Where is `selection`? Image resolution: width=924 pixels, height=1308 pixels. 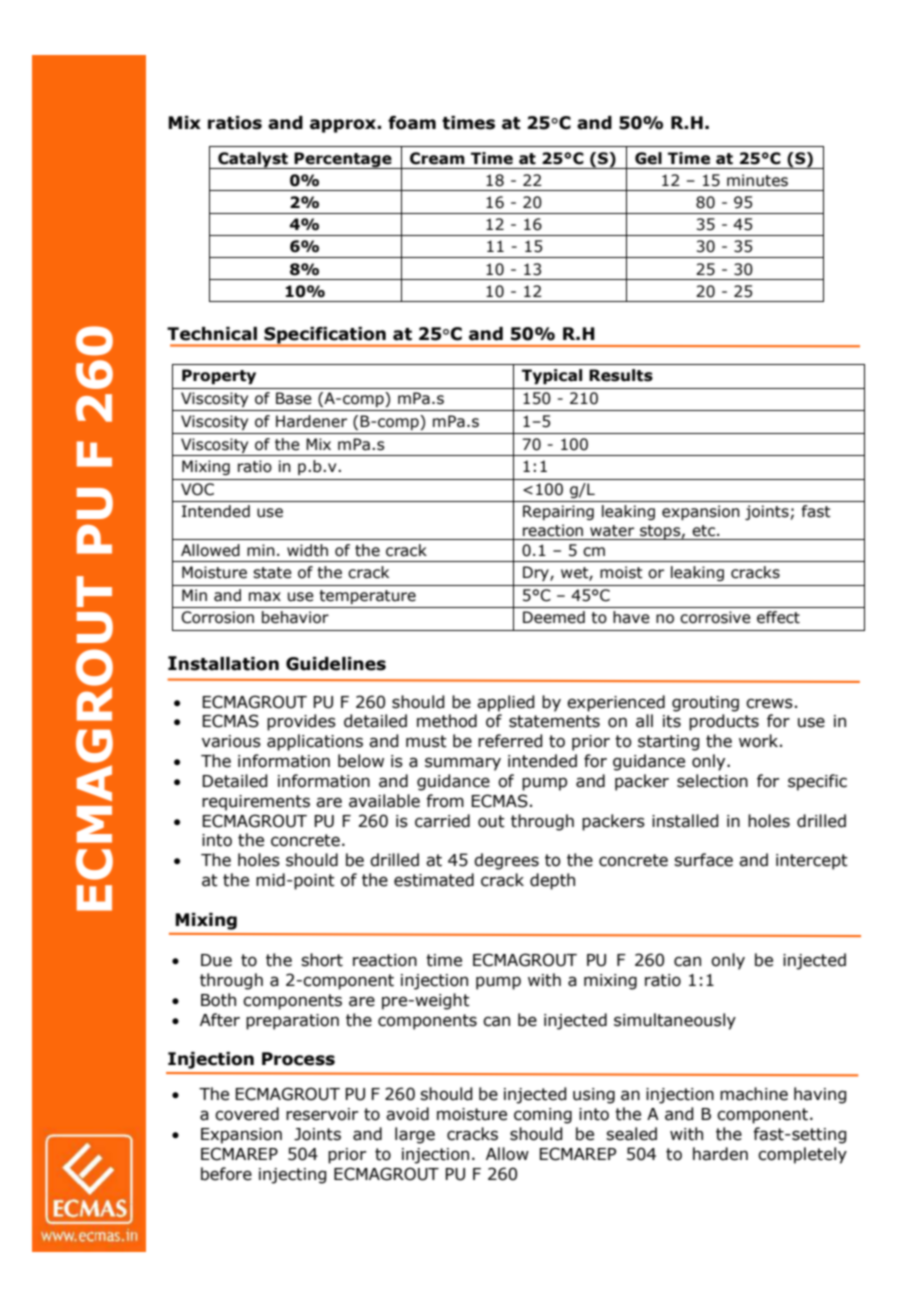 selection is located at coordinates (712, 781).
